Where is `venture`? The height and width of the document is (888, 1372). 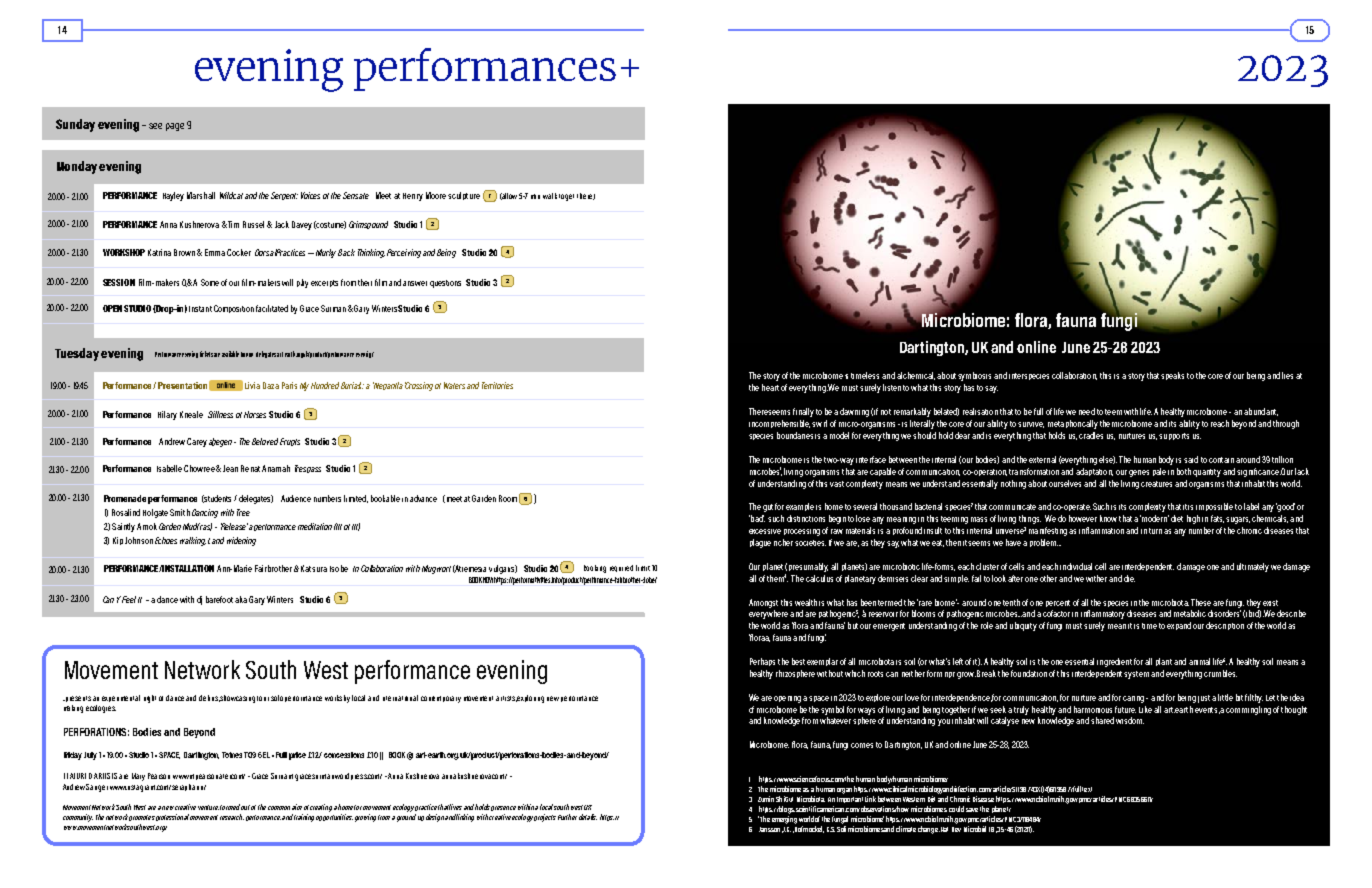 venture is located at coordinates (208, 807).
